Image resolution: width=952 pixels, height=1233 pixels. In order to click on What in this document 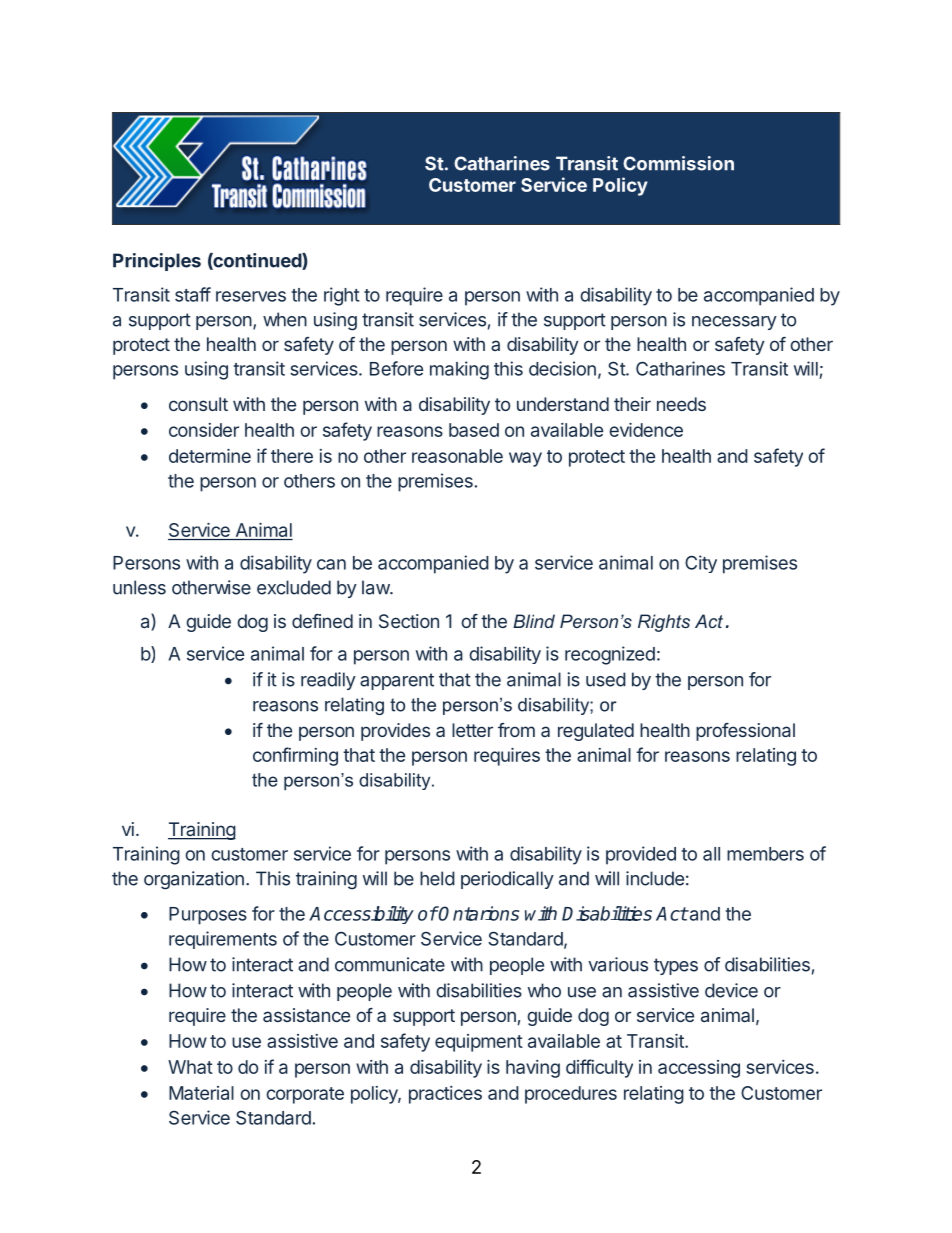, I will do `click(190, 1067)`.
